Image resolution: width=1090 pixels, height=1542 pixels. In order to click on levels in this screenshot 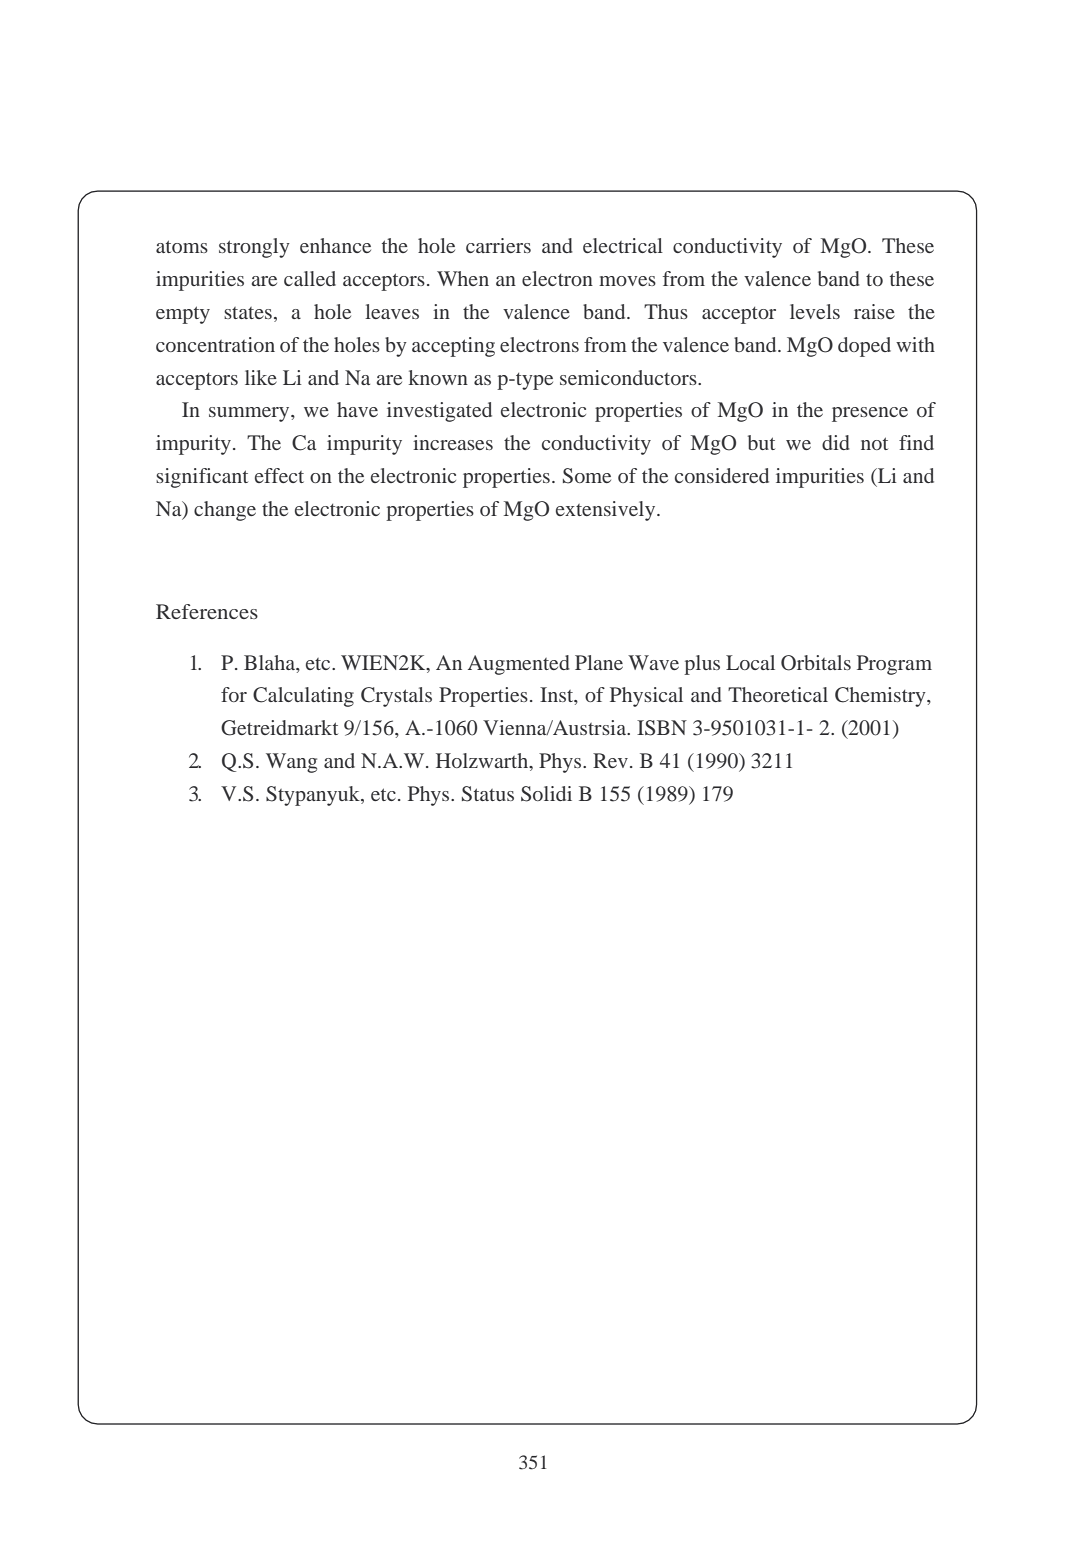, I will do `click(815, 311)`.
